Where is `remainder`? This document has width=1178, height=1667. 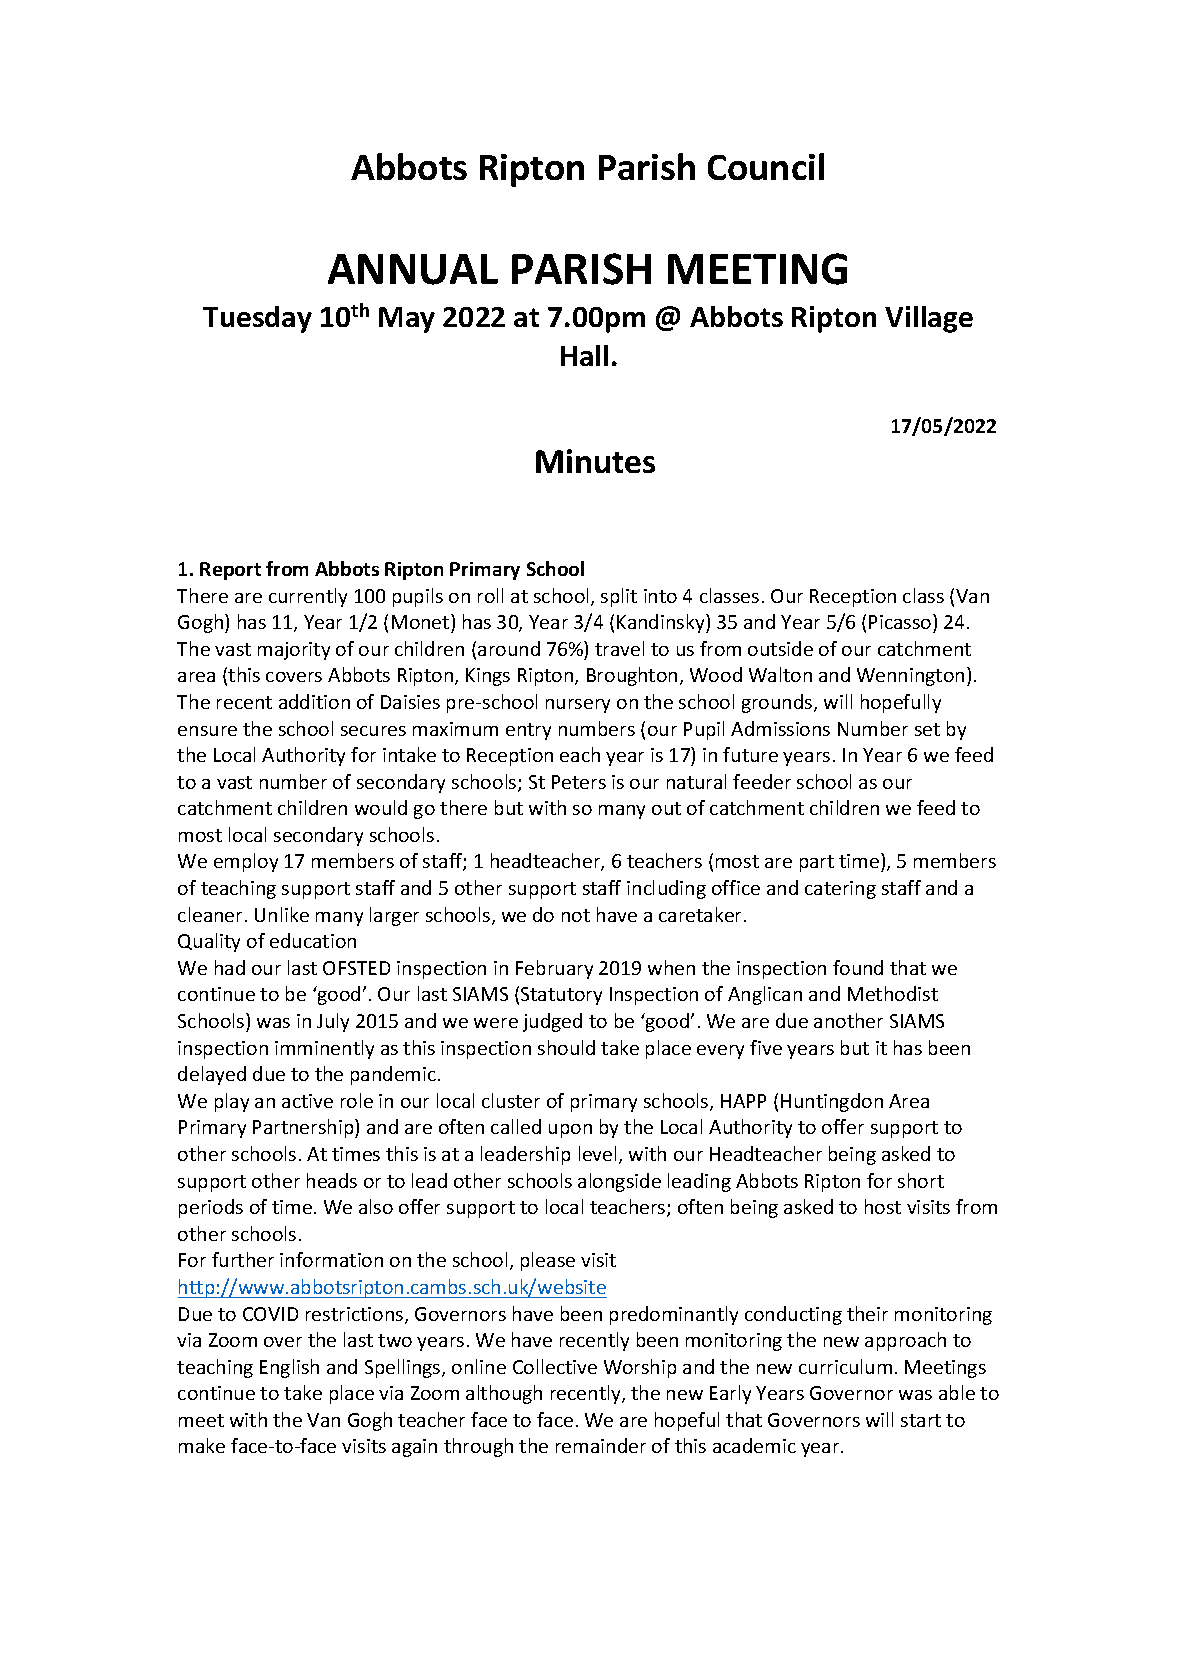
remainder is located at coordinates (601, 1445).
